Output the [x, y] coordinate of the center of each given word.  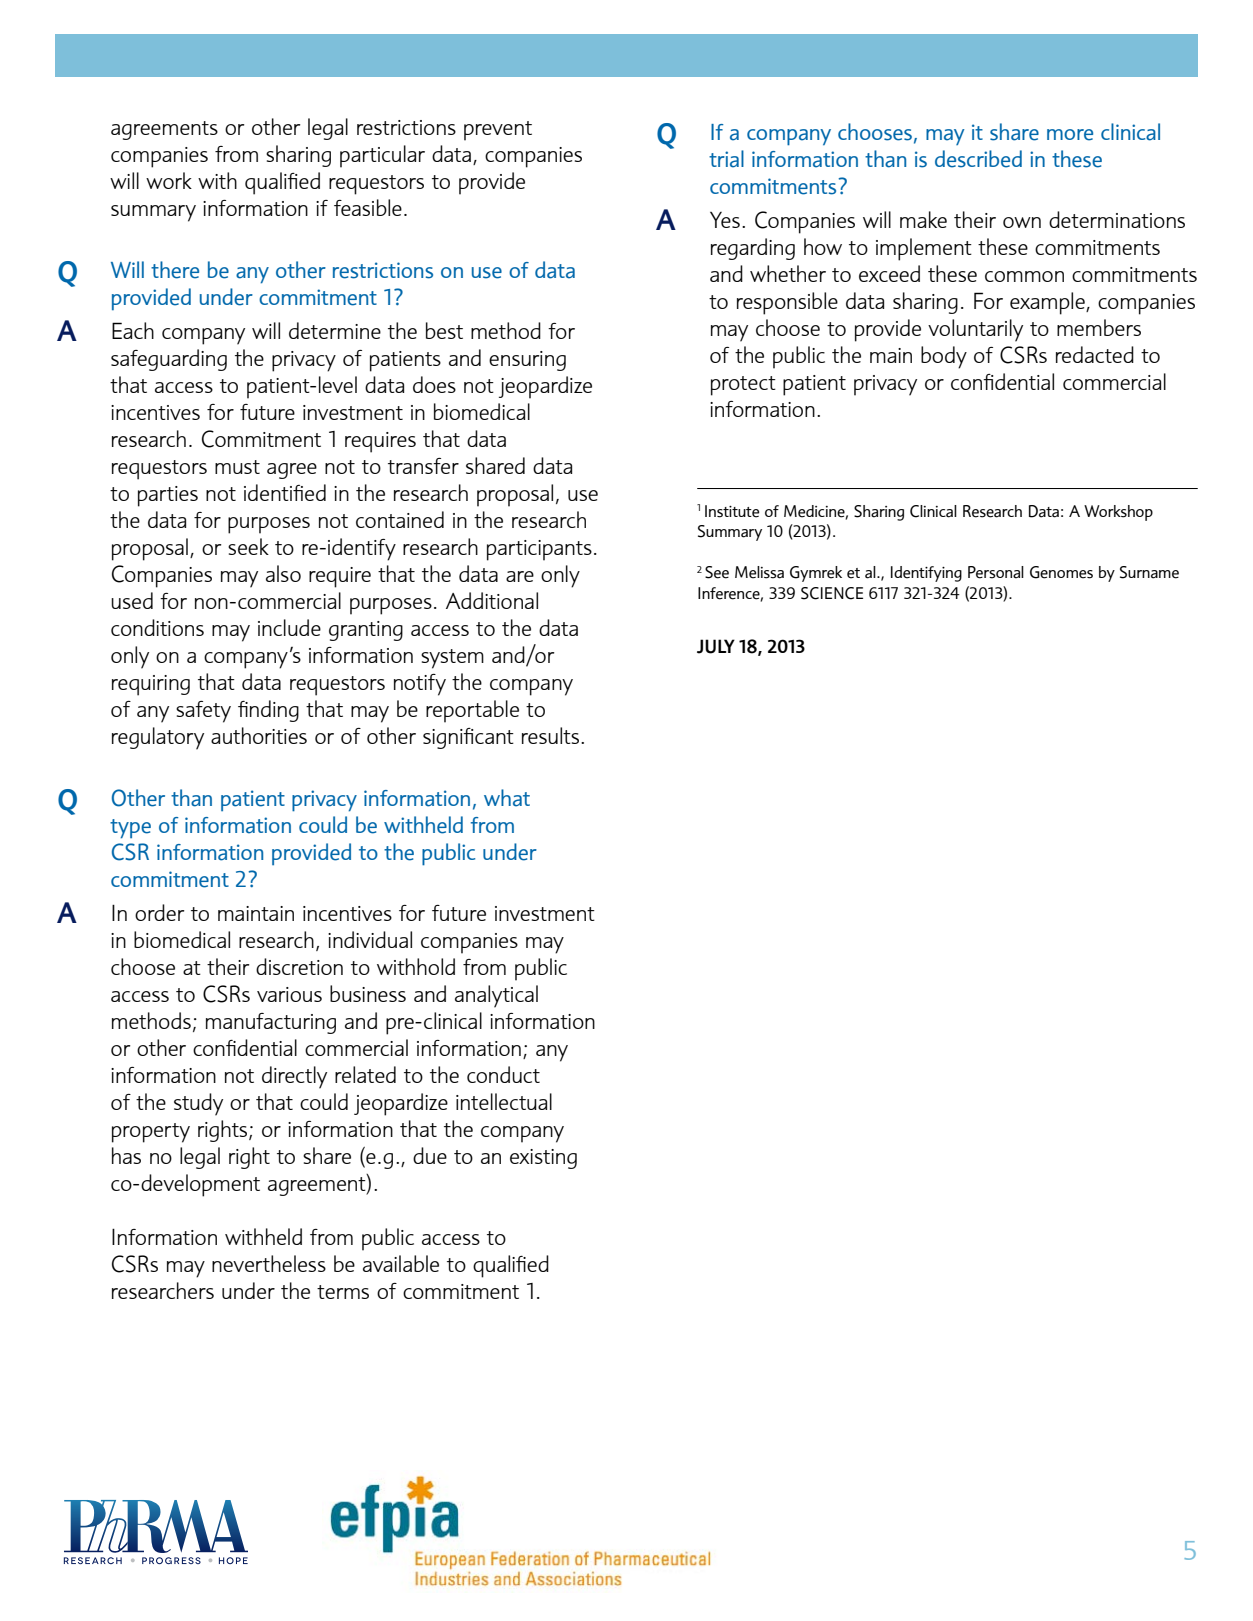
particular [382, 156]
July [716, 646]
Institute [732, 511]
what [507, 798]
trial [726, 159]
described [978, 159]
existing [543, 1159]
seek [248, 546]
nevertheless [269, 1263]
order [159, 912]
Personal [996, 572]
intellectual [504, 1101]
